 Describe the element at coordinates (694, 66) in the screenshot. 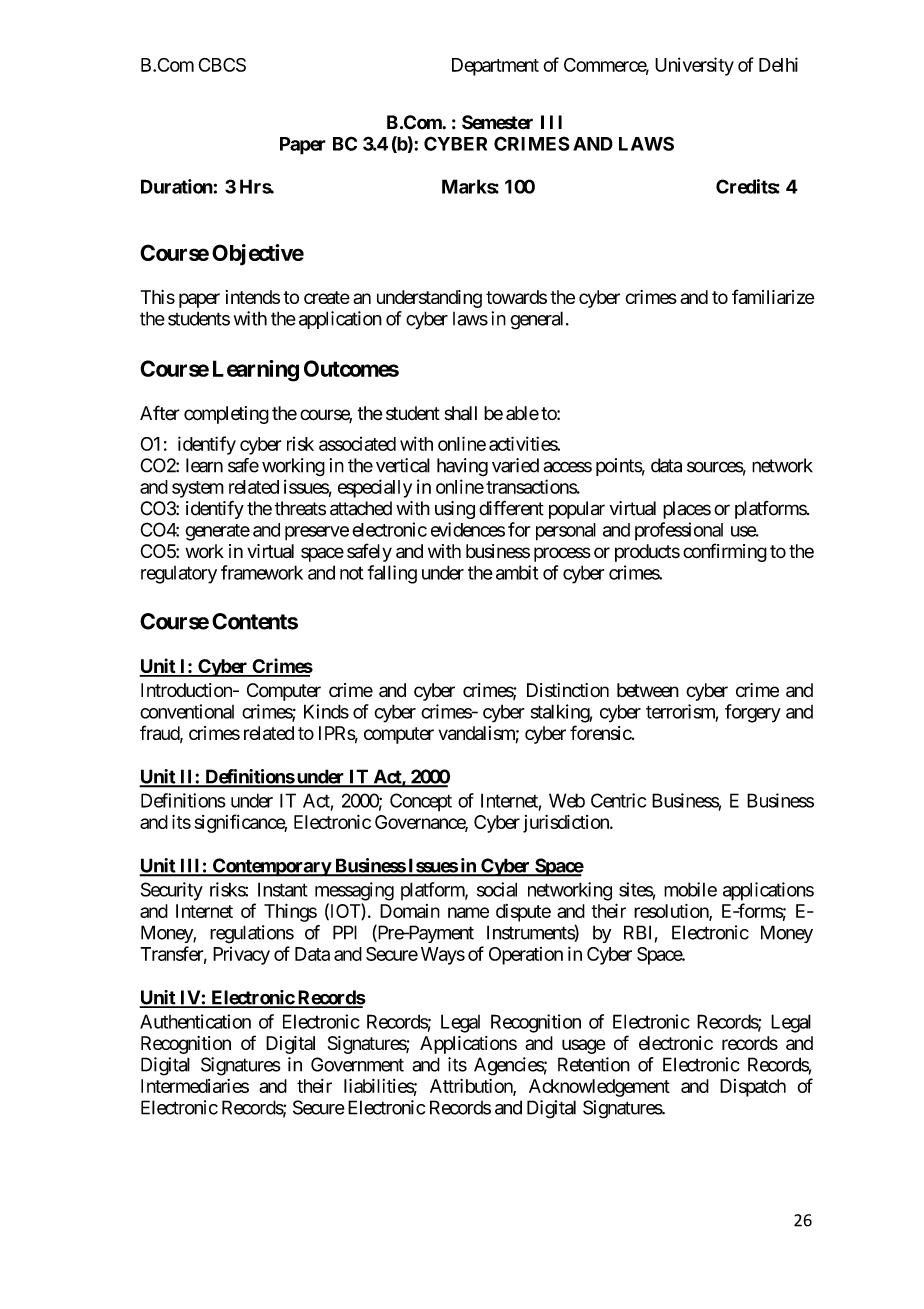

I see `University` at that location.
